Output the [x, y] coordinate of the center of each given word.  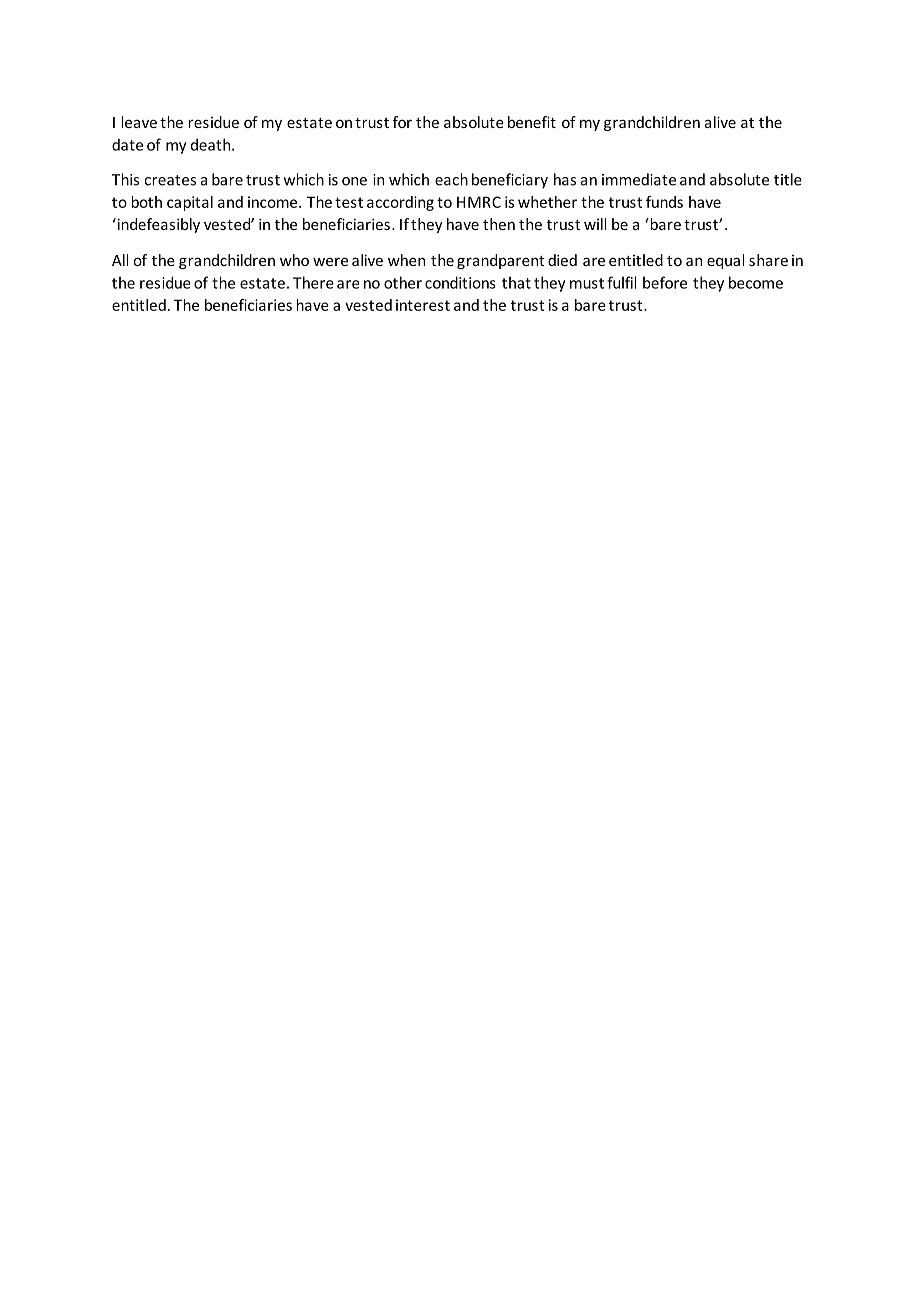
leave [139, 122]
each [451, 179]
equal [726, 261]
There [313, 282]
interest [423, 305]
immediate [639, 179]
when [406, 260]
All [120, 260]
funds [664, 202]
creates [170, 180]
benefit [532, 122]
